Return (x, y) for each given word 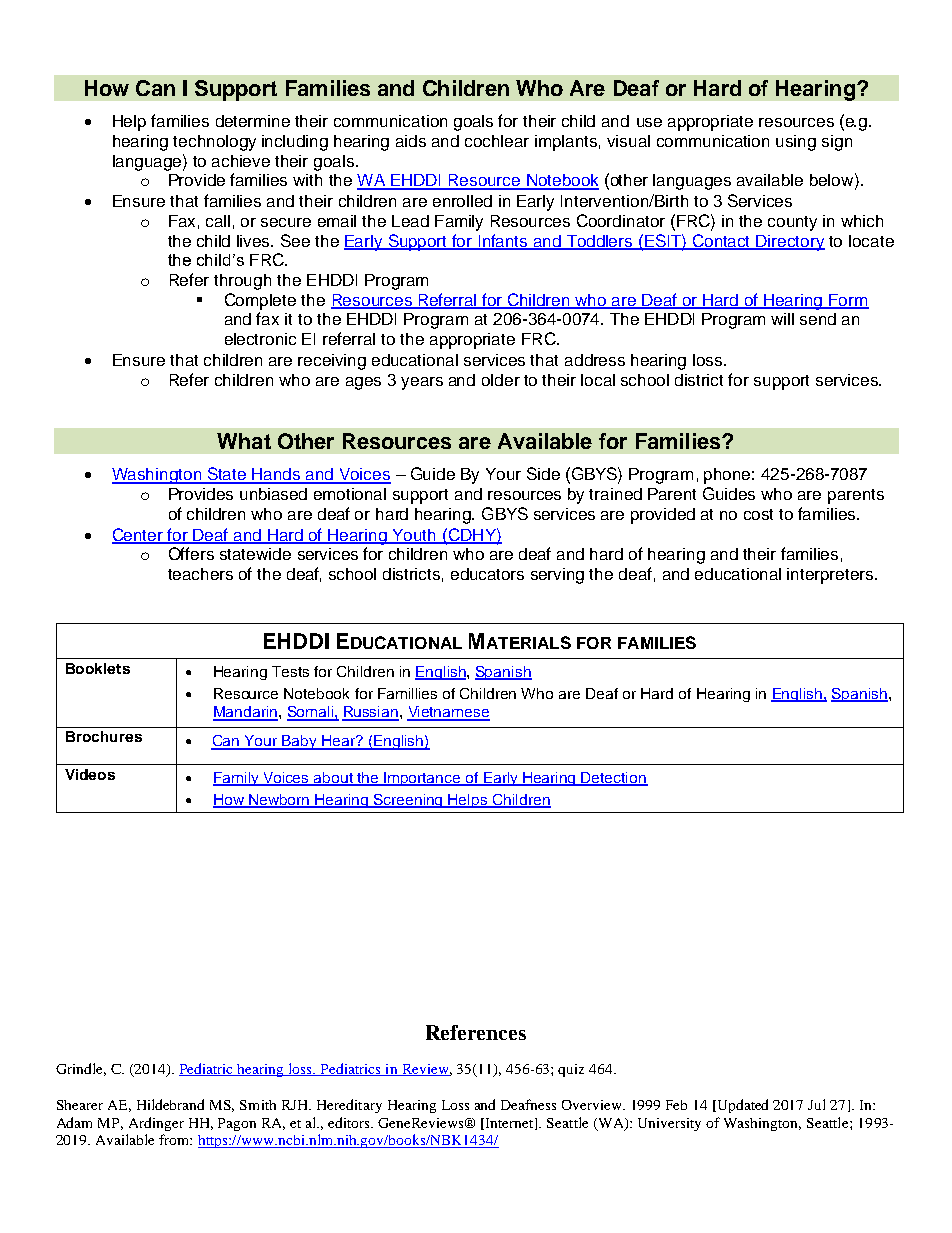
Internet (509, 1124)
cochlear (497, 141)
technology (214, 143)
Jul (816, 1104)
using (796, 143)
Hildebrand (170, 1104)
